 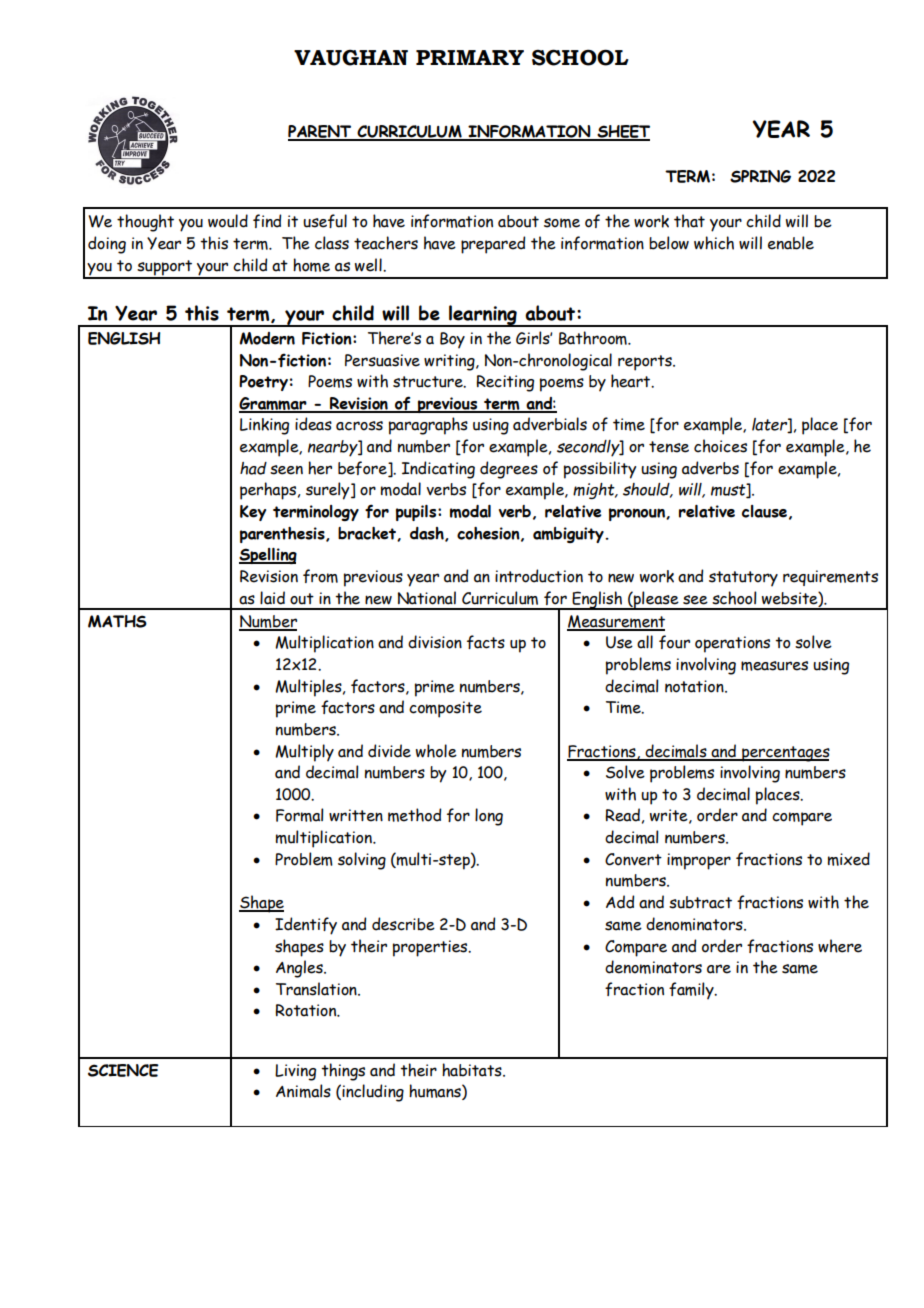 What do you see at coordinates (785, 754) in the document?
I see `percentages` at bounding box center [785, 754].
